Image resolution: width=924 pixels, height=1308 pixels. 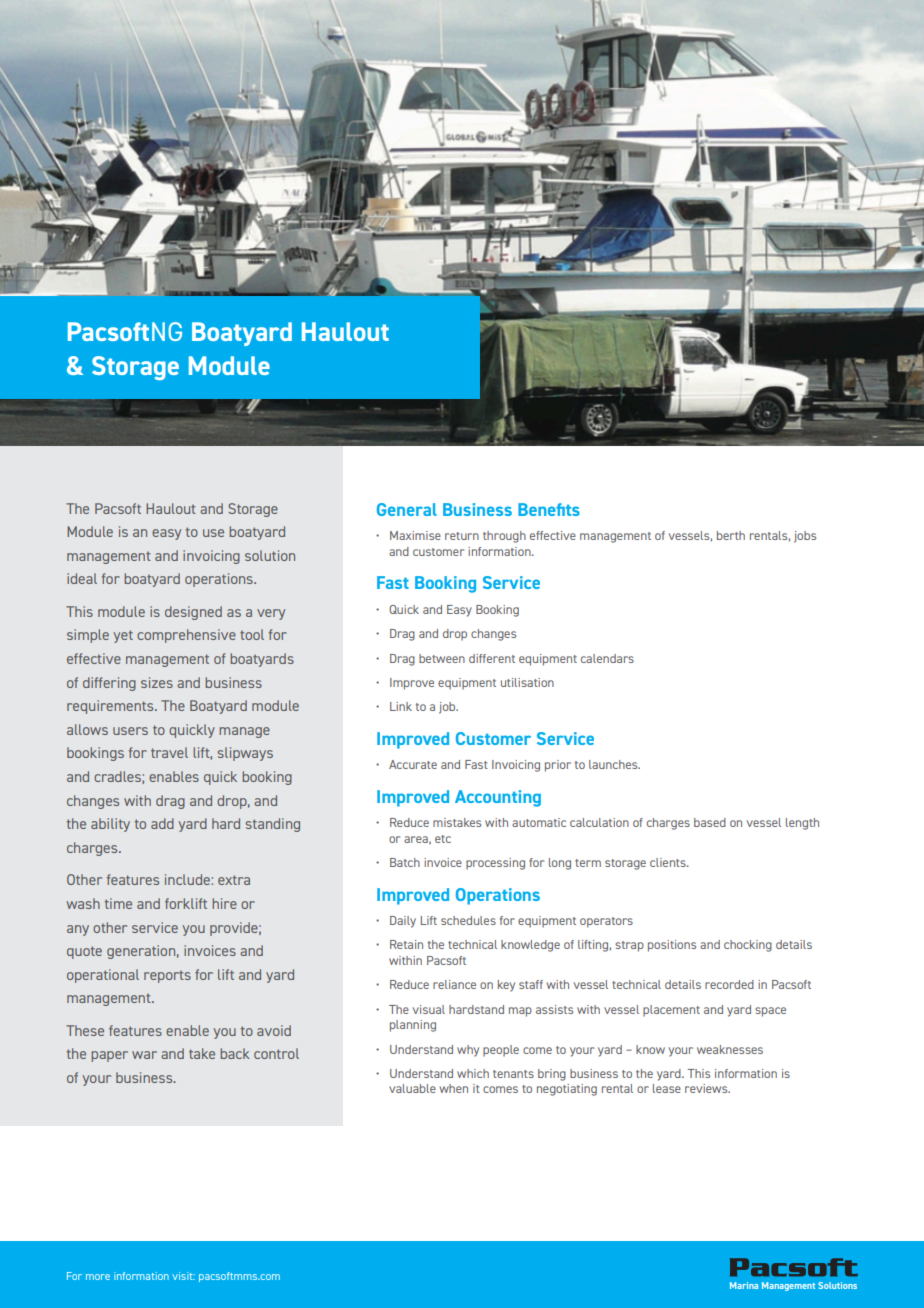 What do you see at coordinates (731, 535) in the page?
I see `berth` at bounding box center [731, 535].
